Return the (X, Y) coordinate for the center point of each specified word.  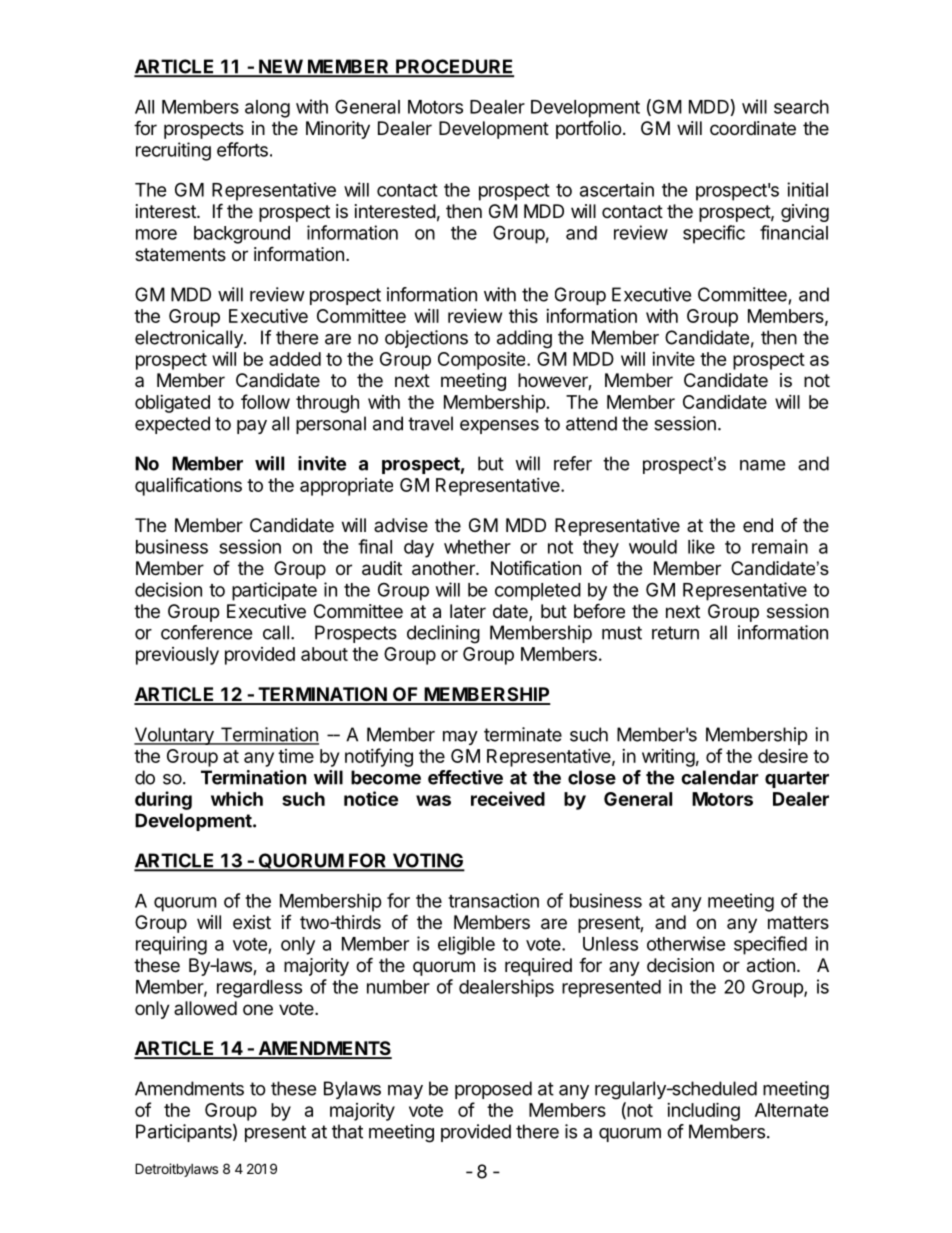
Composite (483, 360)
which (237, 798)
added (295, 359)
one (258, 1009)
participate (274, 591)
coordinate (753, 128)
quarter (797, 779)
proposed (493, 1090)
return (675, 633)
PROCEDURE (454, 67)
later (468, 611)
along (267, 109)
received (508, 798)
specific (714, 234)
